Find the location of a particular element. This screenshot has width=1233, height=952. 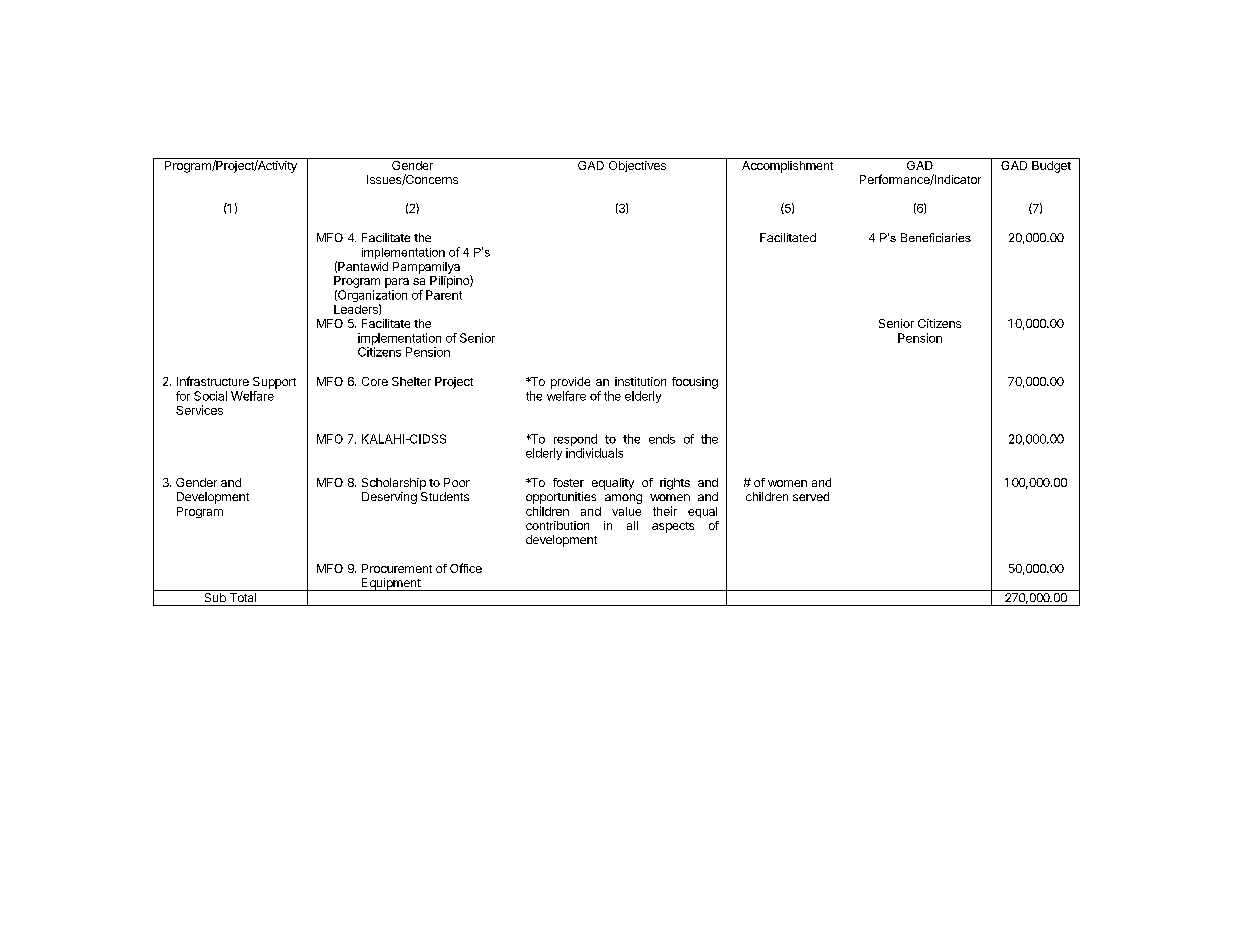

Beneficiaries is located at coordinates (936, 237).
